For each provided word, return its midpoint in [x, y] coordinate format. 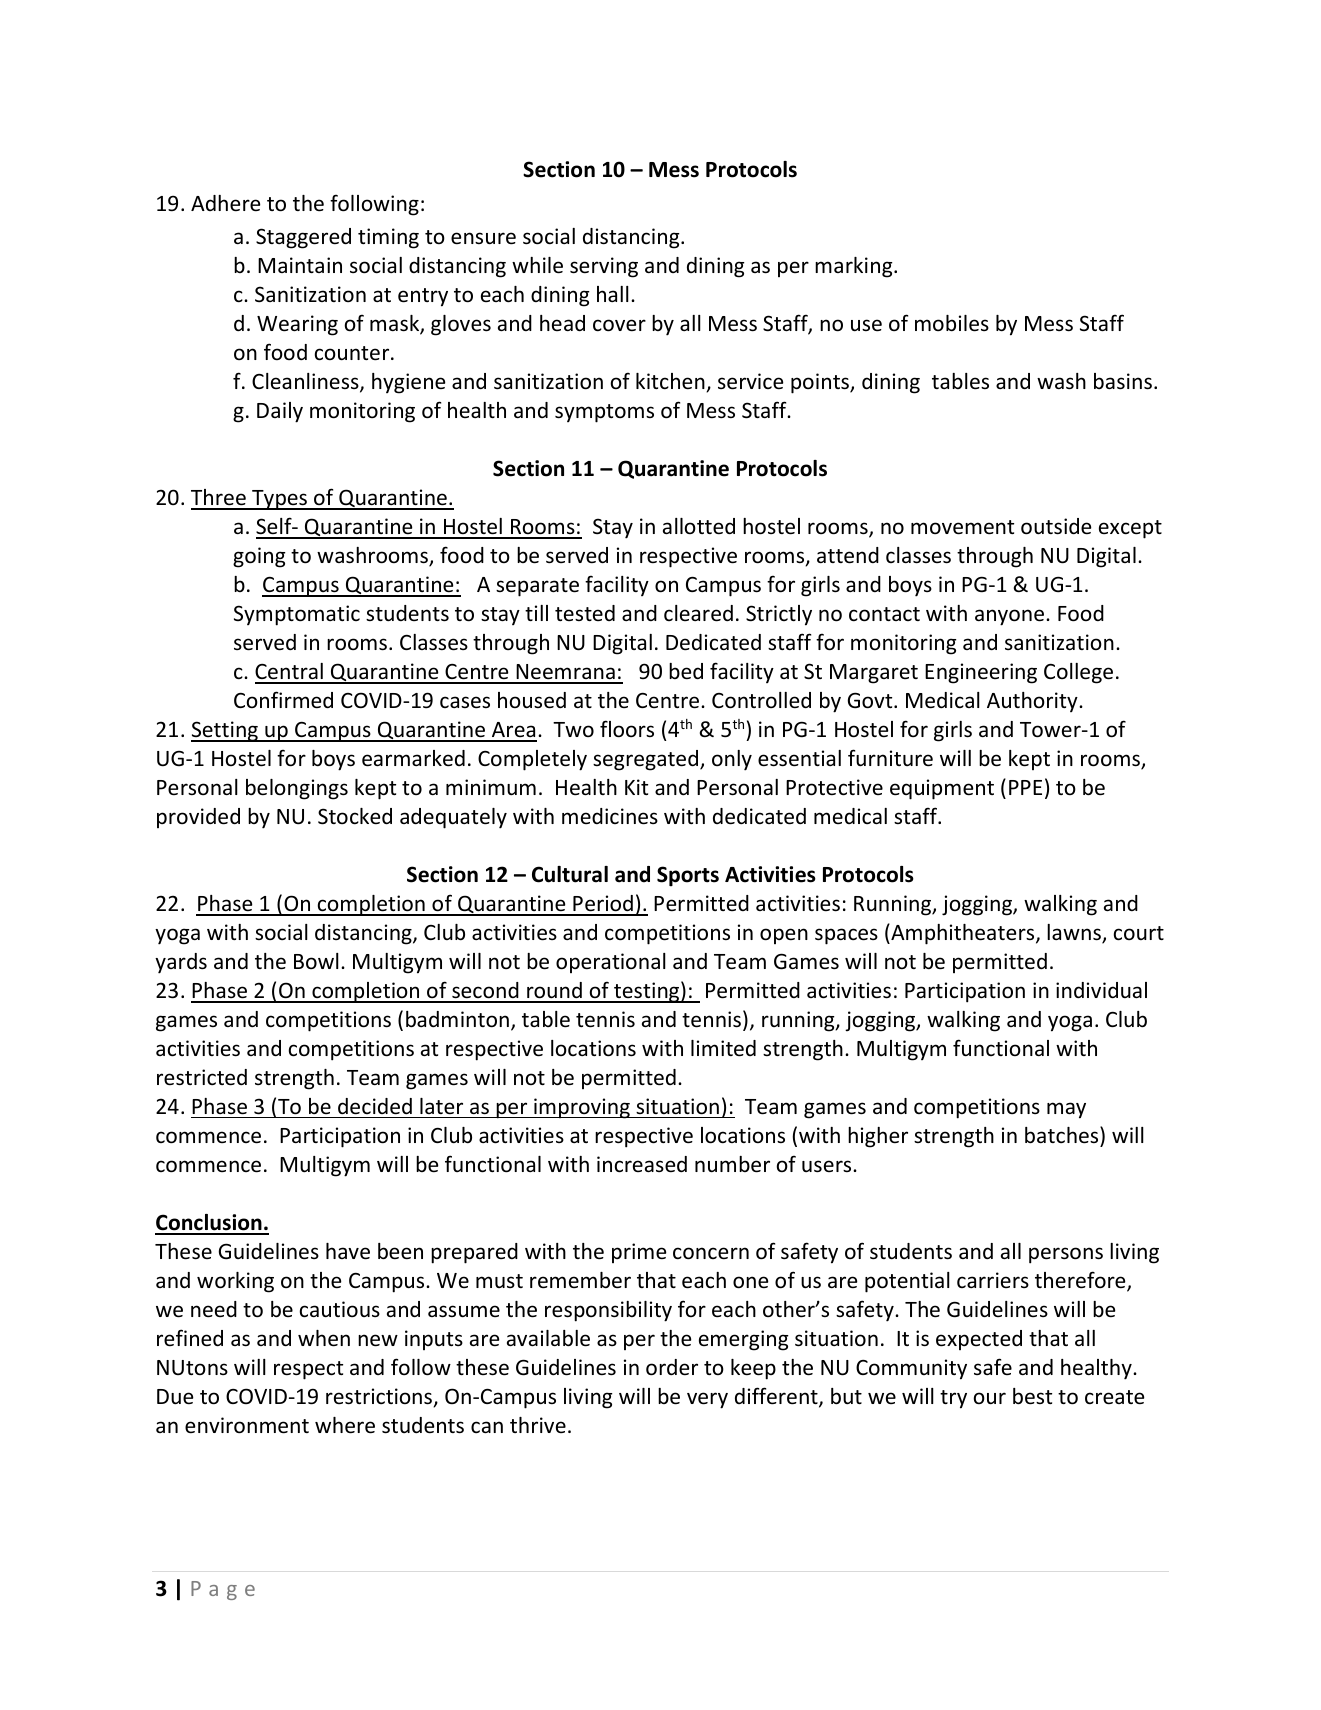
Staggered [303, 238]
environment [247, 1425]
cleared [698, 613]
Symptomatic [297, 615]
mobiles [952, 323]
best [1032, 1396]
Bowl [316, 961]
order [672, 1367]
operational [611, 963]
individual [1101, 990]
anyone [1011, 617]
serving [604, 267]
